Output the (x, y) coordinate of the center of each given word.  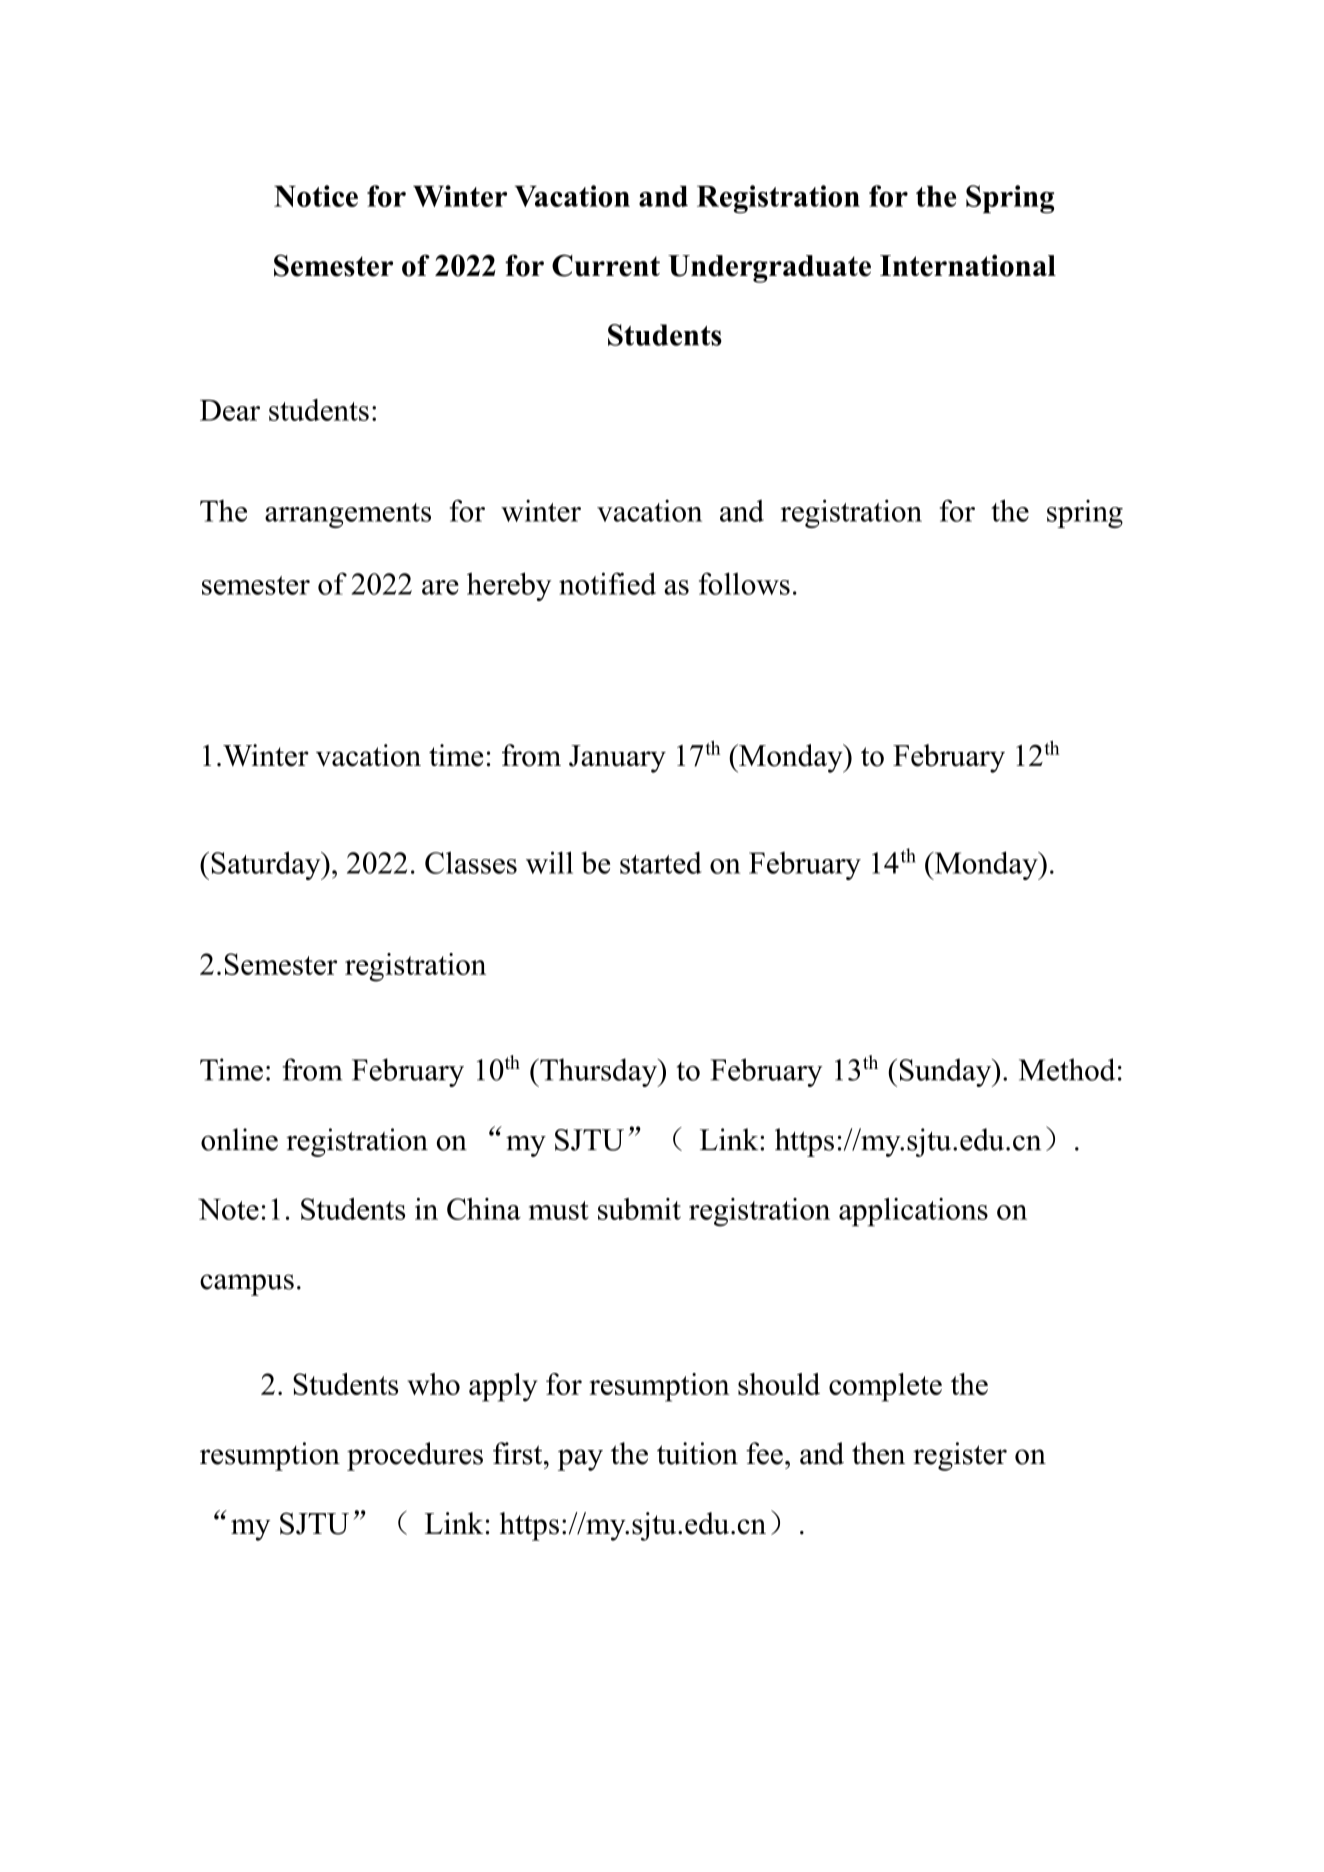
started (661, 862)
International (968, 265)
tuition (697, 1453)
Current (606, 265)
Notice (316, 196)
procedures (415, 1456)
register (960, 1456)
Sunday (947, 1072)
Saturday (267, 865)
